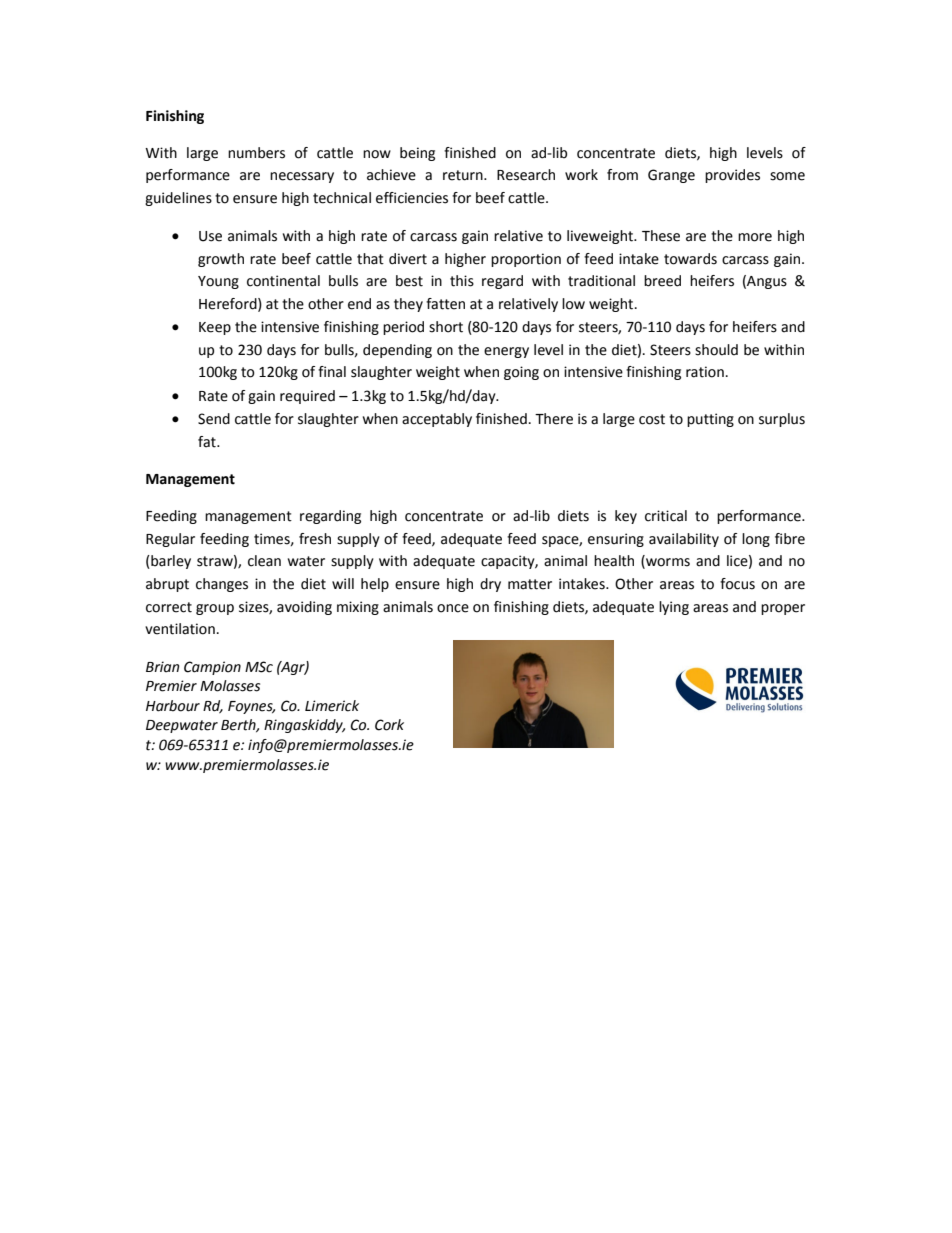 The width and height of the image is (952, 1233). Describe the element at coordinates (464, 175) in the image. I see `return` at that location.
